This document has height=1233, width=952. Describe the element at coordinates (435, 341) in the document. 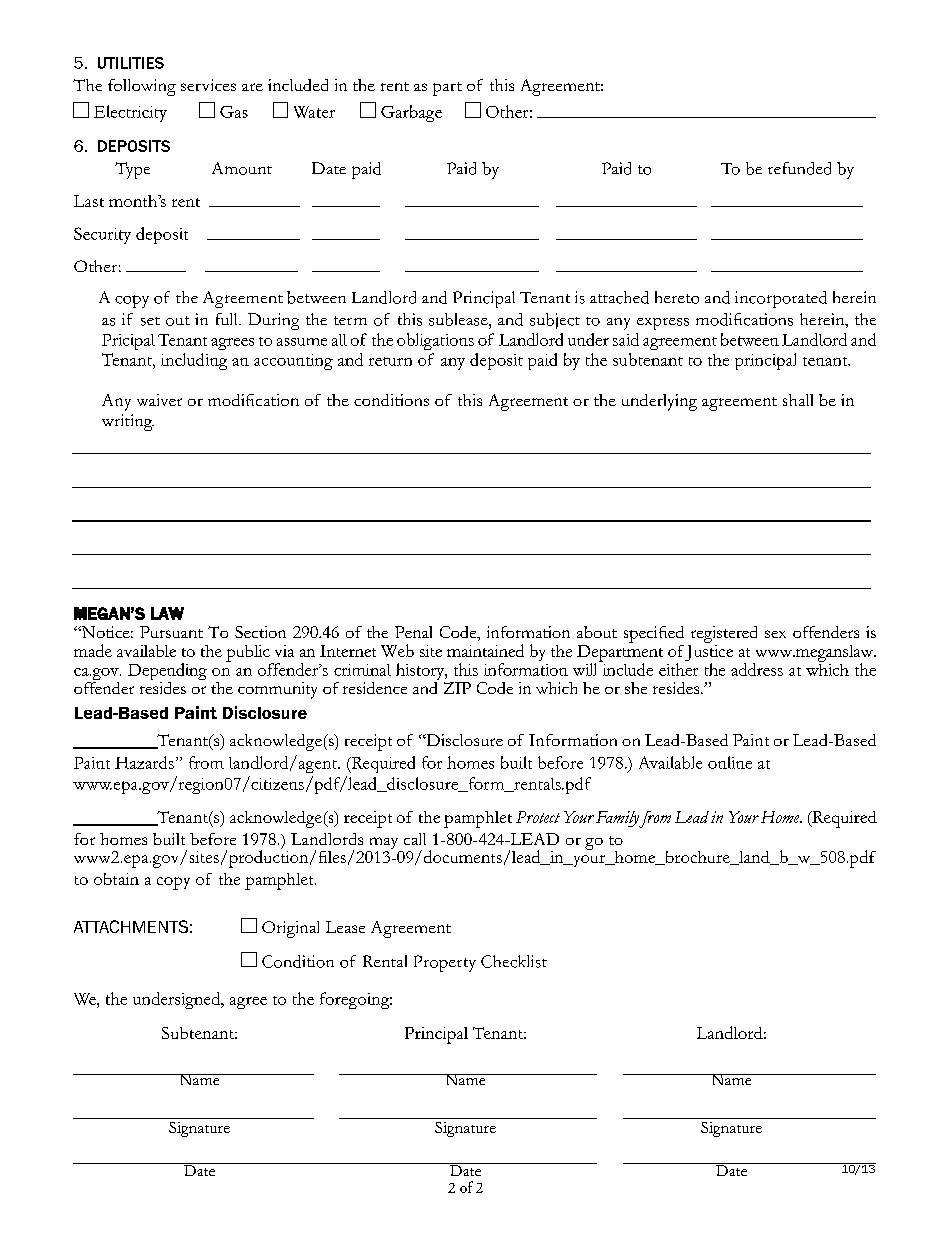

I see `obligations` at that location.
